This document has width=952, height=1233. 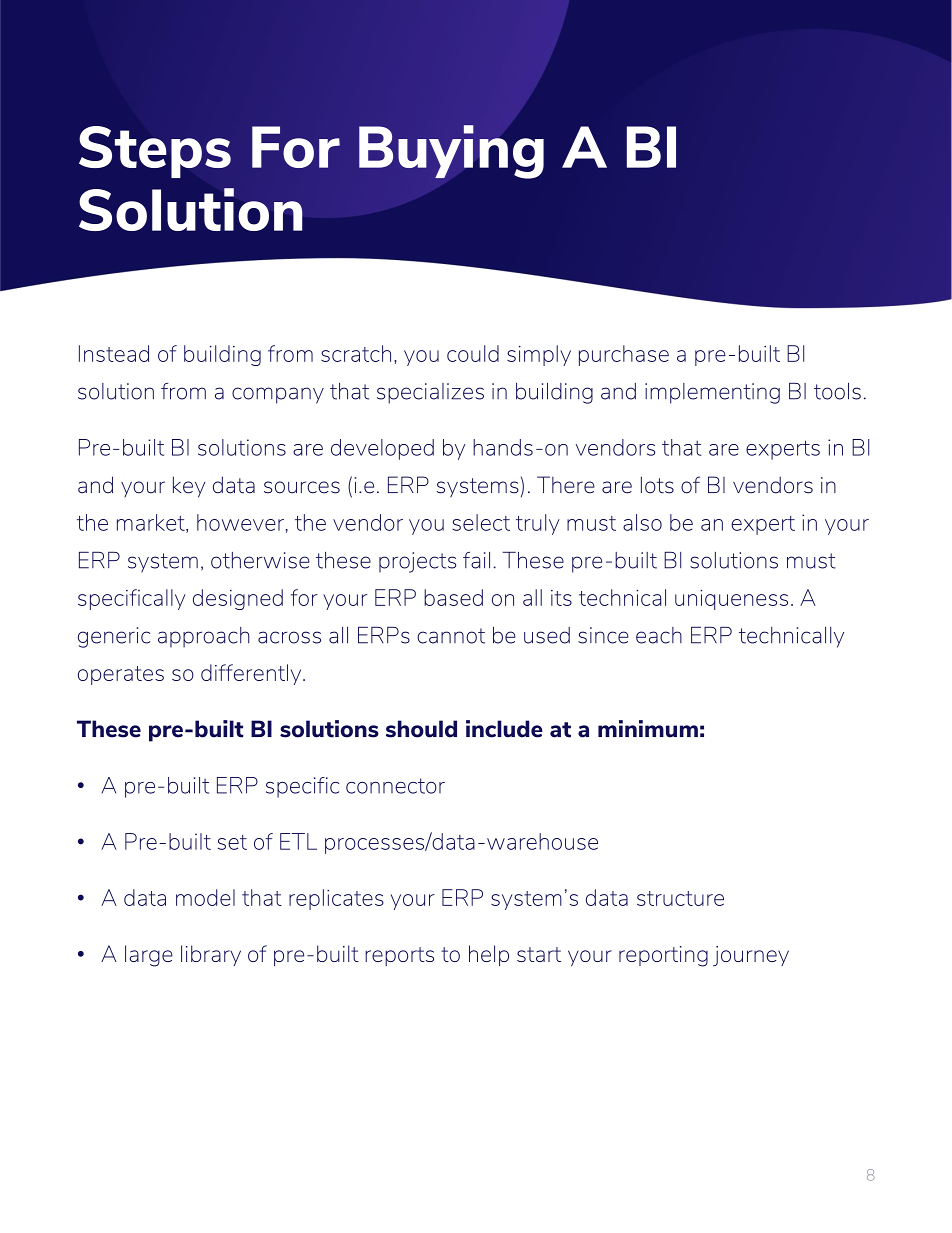 I want to click on differently, so click(x=252, y=674).
